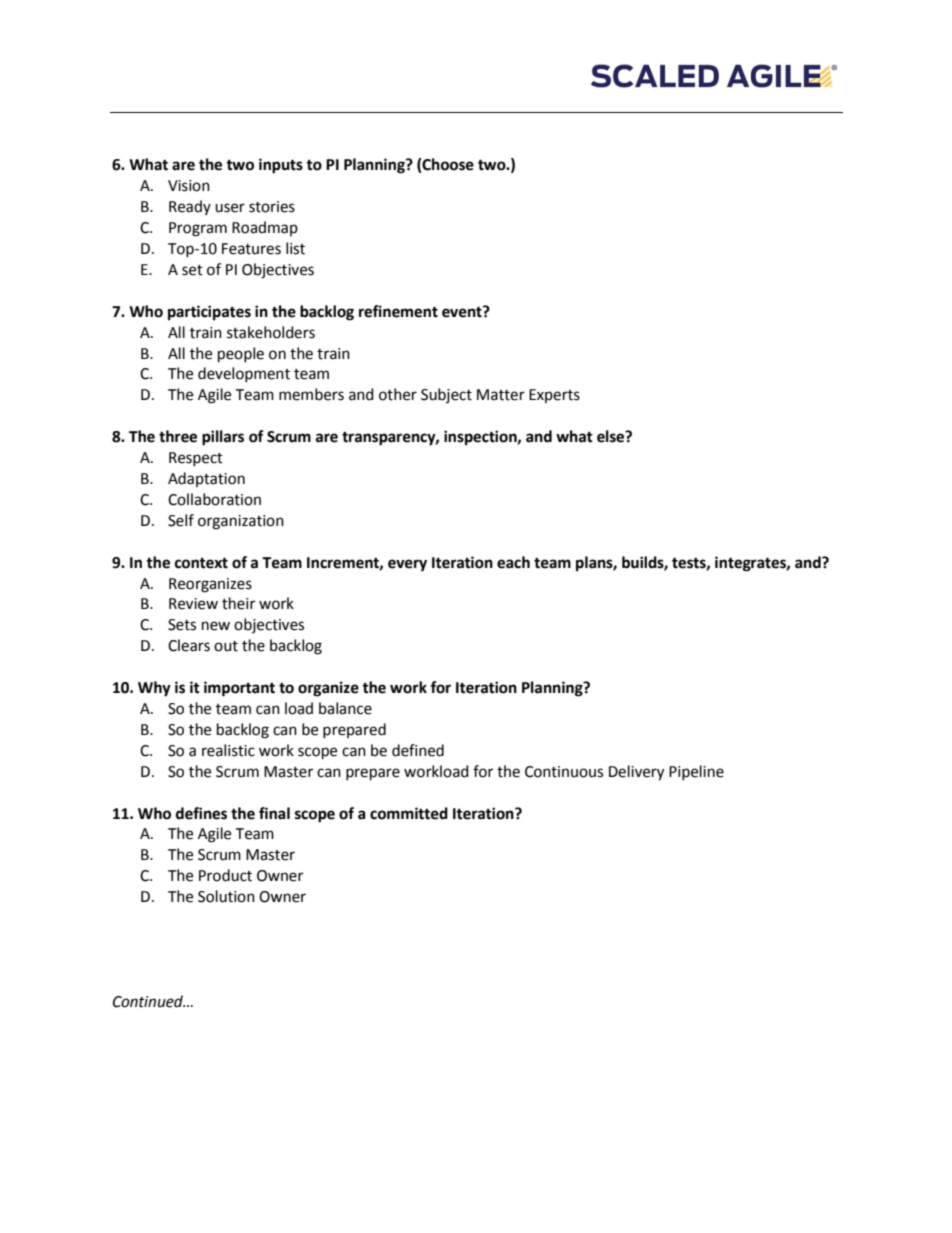 The height and width of the image is (1233, 952). What do you see at coordinates (281, 166) in the image?
I see `inputs` at bounding box center [281, 166].
